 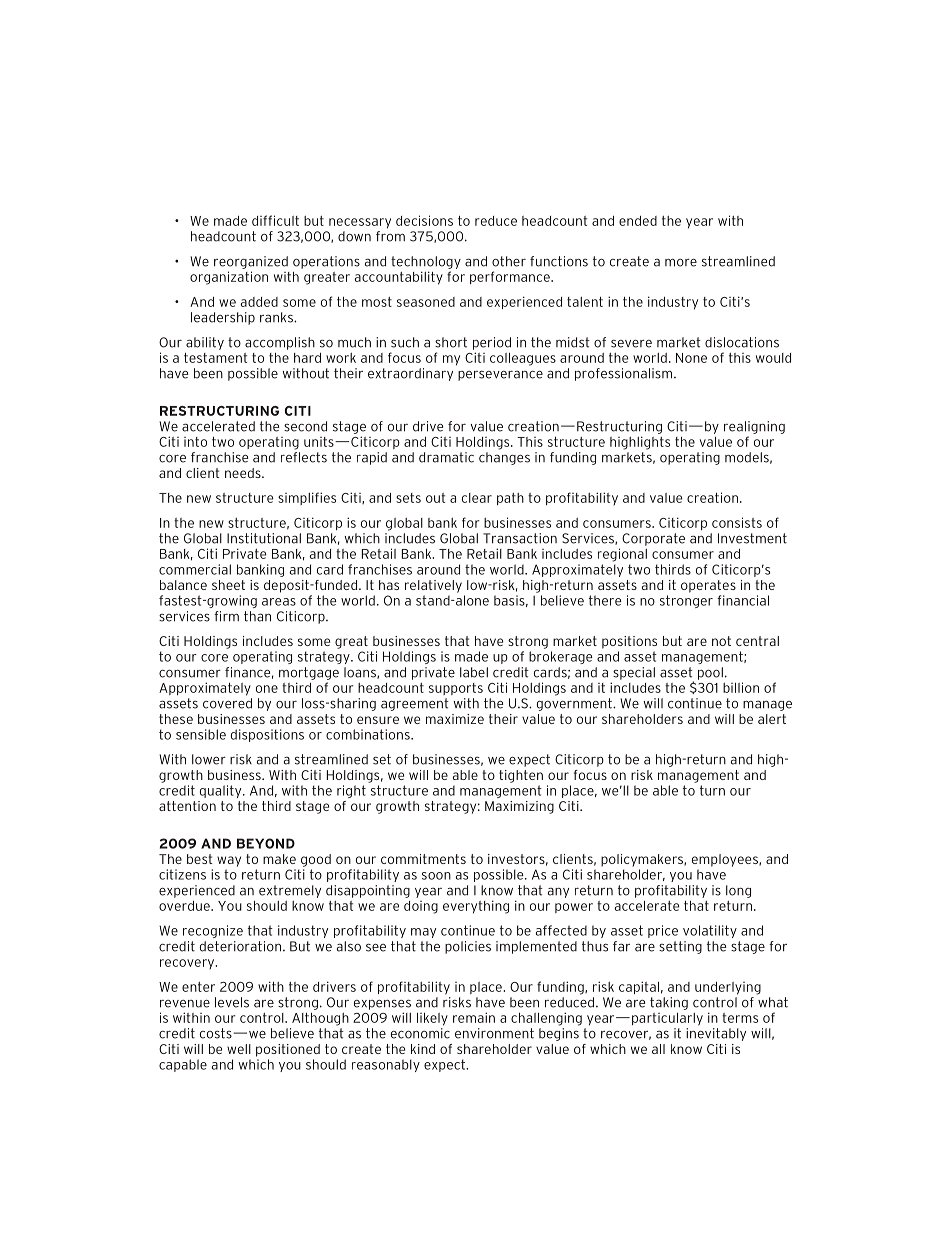 What do you see at coordinates (264, 538) in the screenshot?
I see `Institutional` at bounding box center [264, 538].
